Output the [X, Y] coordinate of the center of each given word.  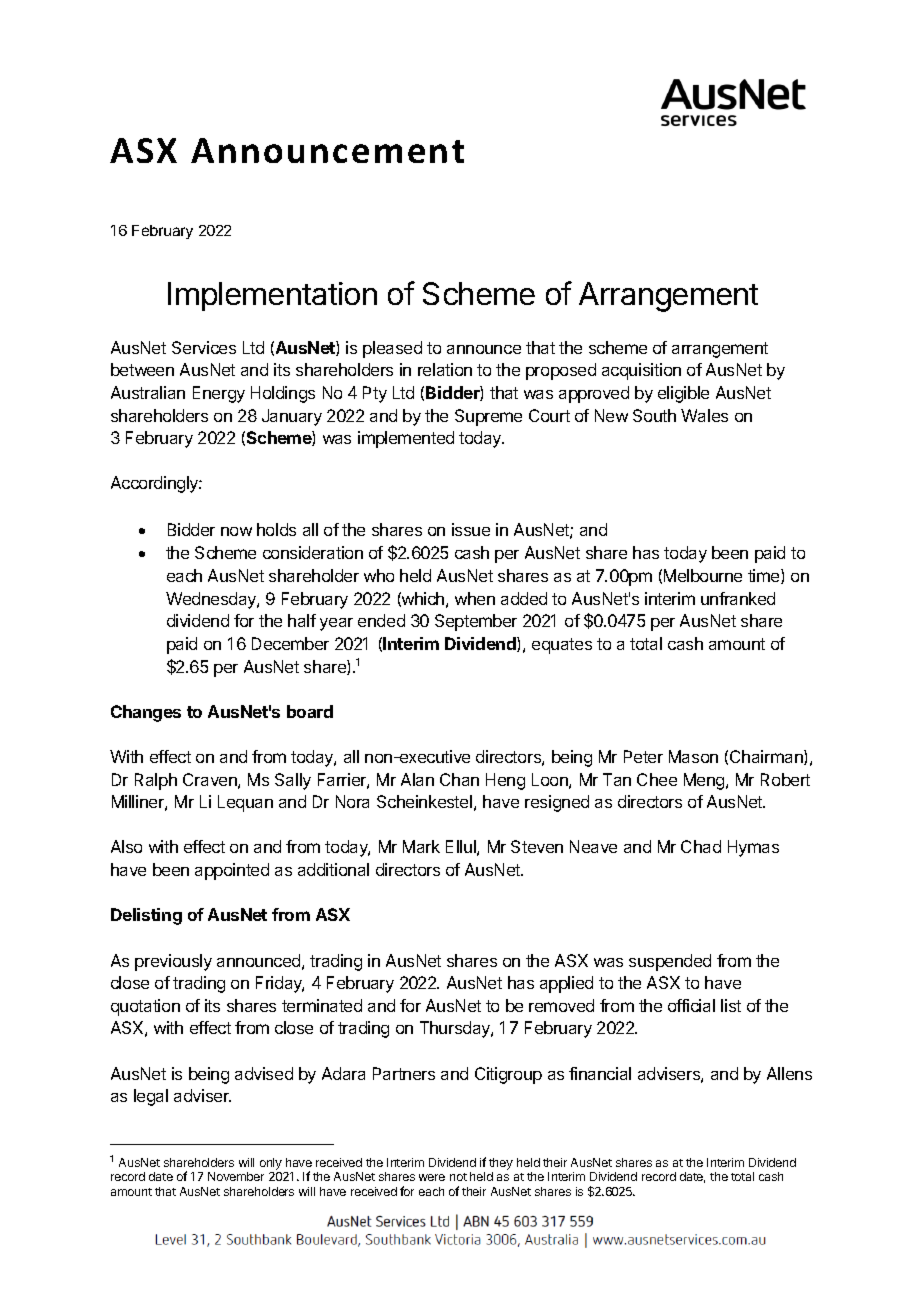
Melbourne [703, 575]
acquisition [641, 371]
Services [204, 347]
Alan [417, 779]
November [236, 1176]
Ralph [156, 781]
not [458, 1177]
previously [173, 962]
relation [445, 369]
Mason [693, 756]
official [691, 1005]
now [236, 531]
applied [566, 984]
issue [471, 529]
